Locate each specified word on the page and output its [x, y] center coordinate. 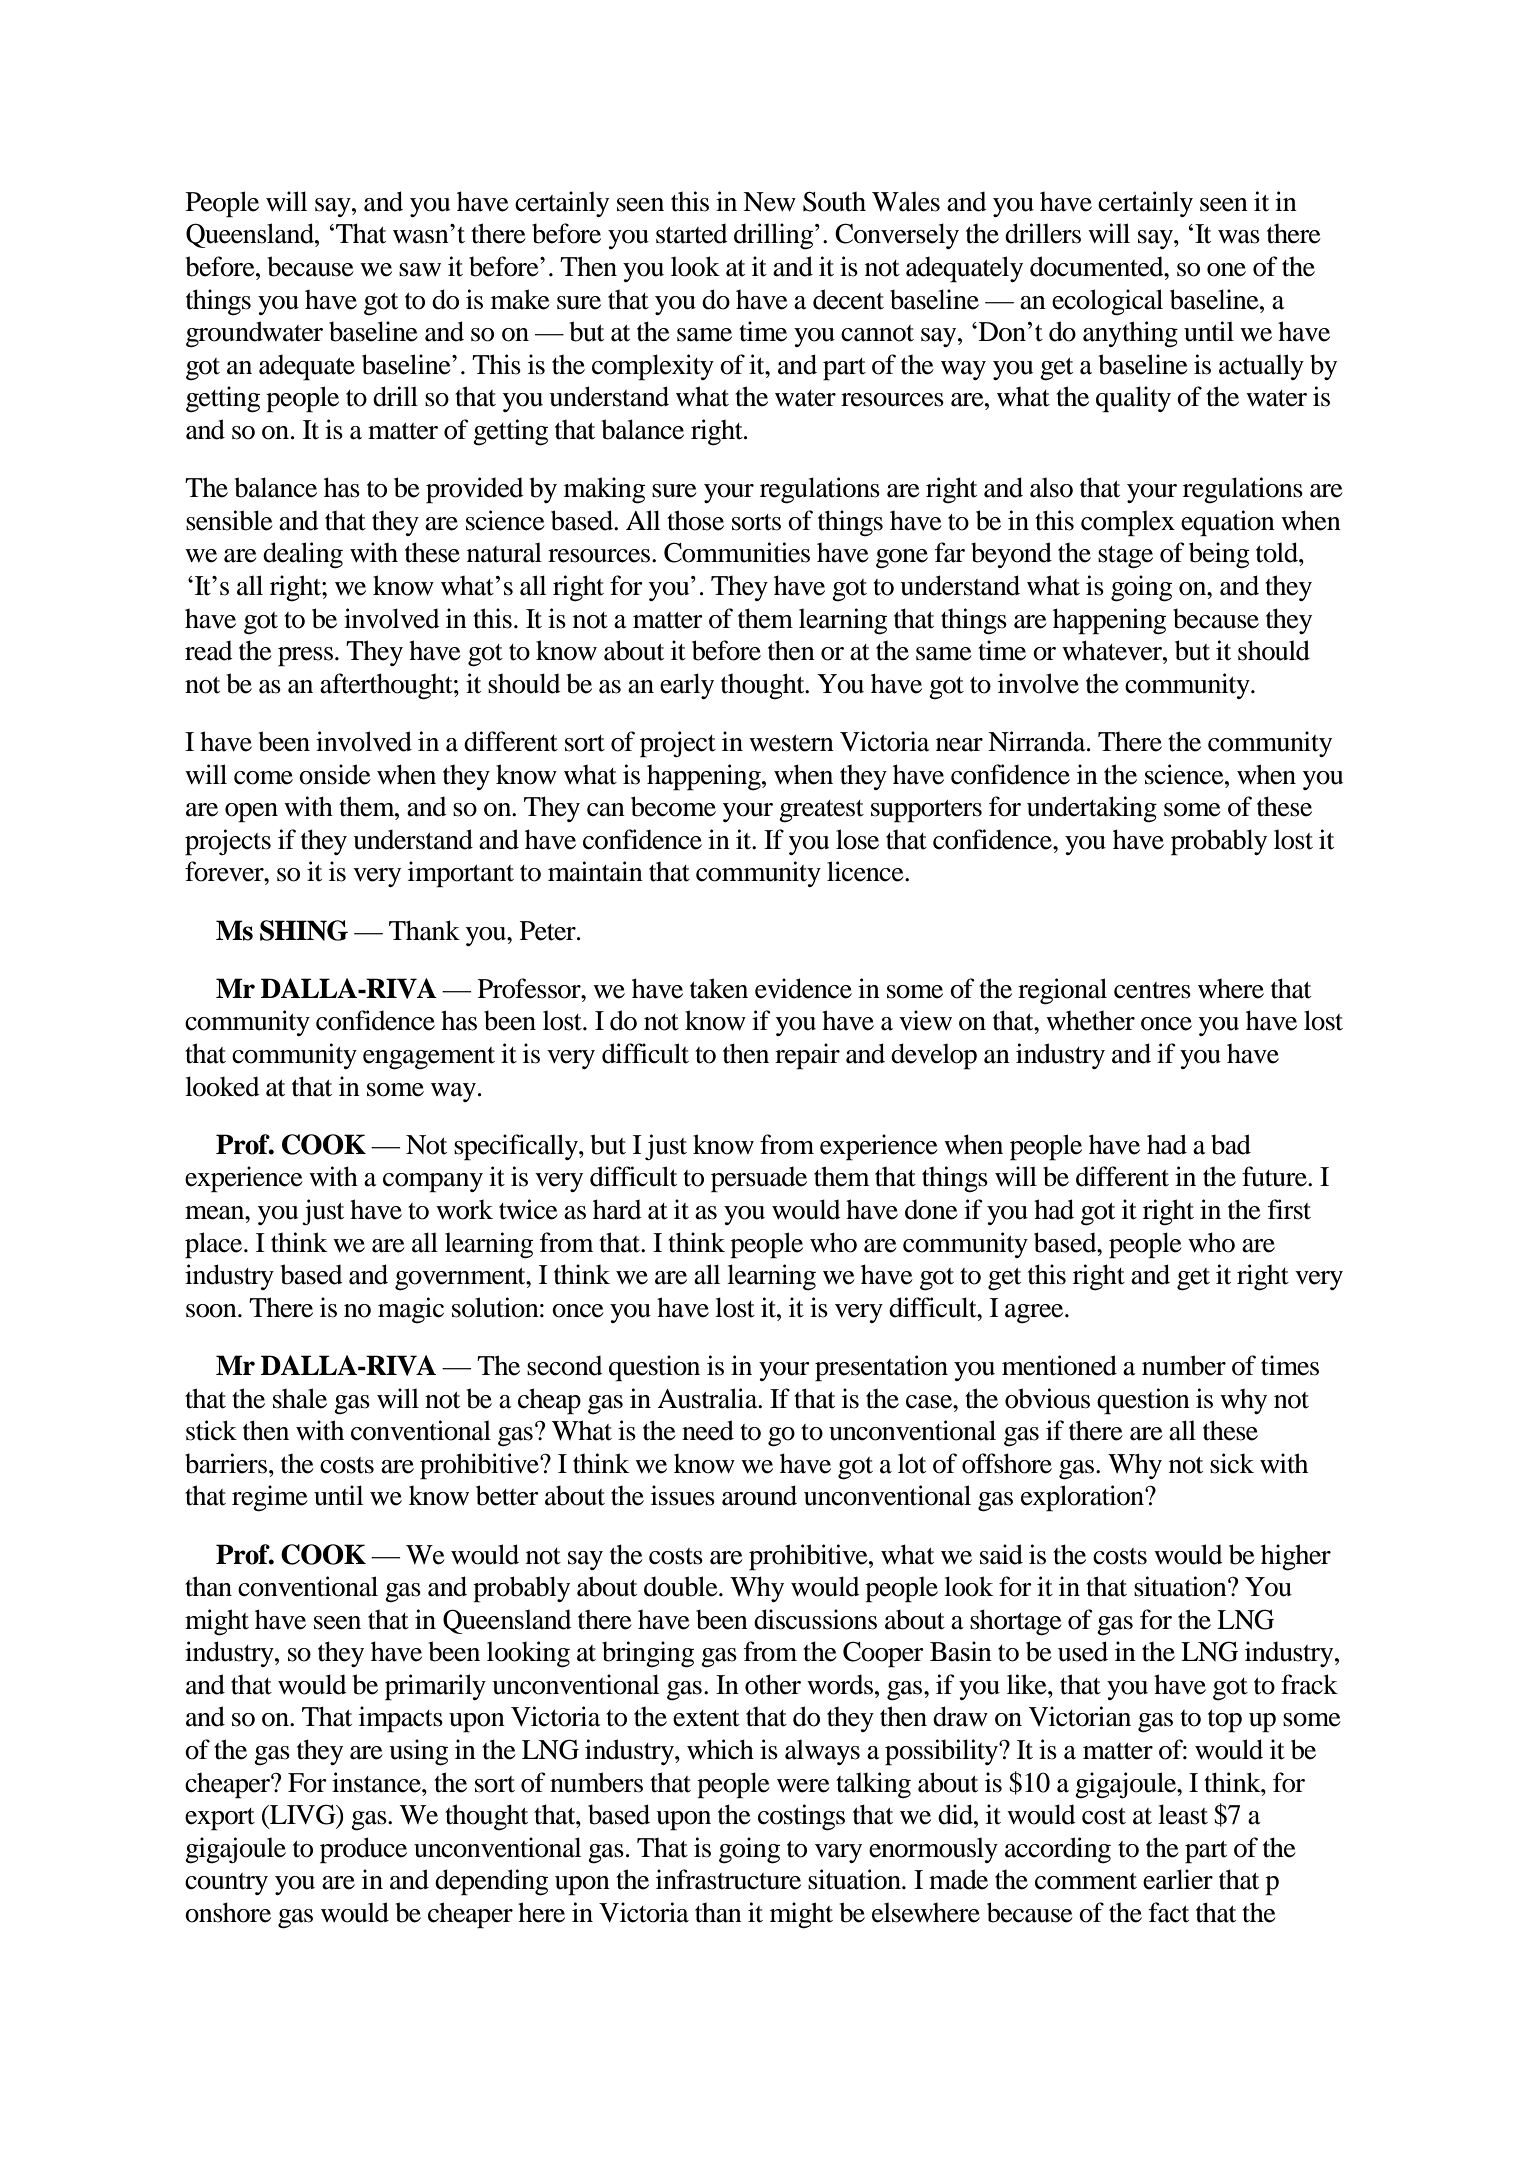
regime [270, 1498]
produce [363, 1850]
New [769, 202]
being [1219, 555]
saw [420, 270]
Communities [737, 552]
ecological [1107, 302]
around [759, 1495]
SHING [304, 930]
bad [1231, 1144]
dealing [303, 555]
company [433, 1183]
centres [1152, 990]
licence [866, 871]
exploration [1083, 1498]
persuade [759, 1179]
